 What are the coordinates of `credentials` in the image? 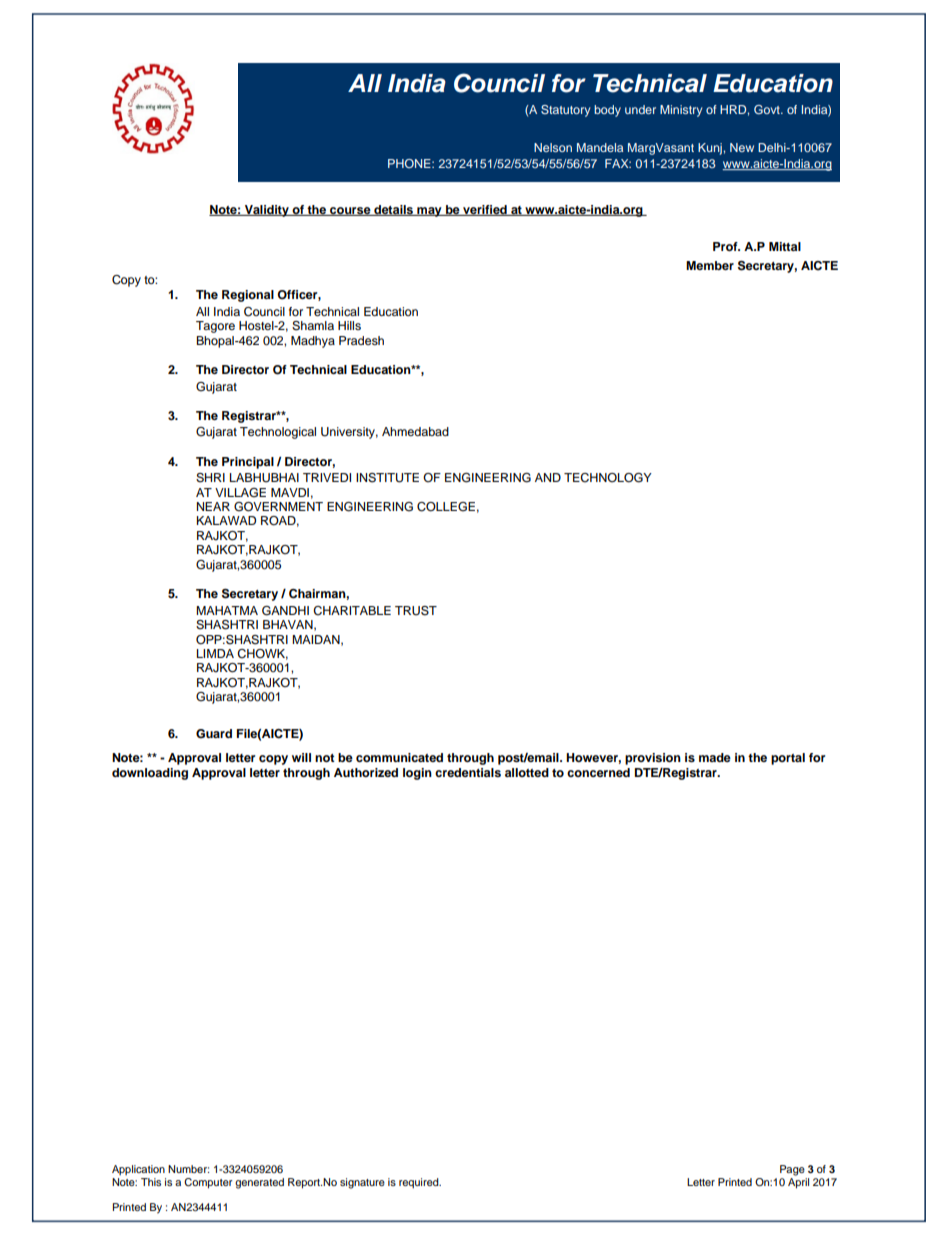 It's located at (468, 772).
